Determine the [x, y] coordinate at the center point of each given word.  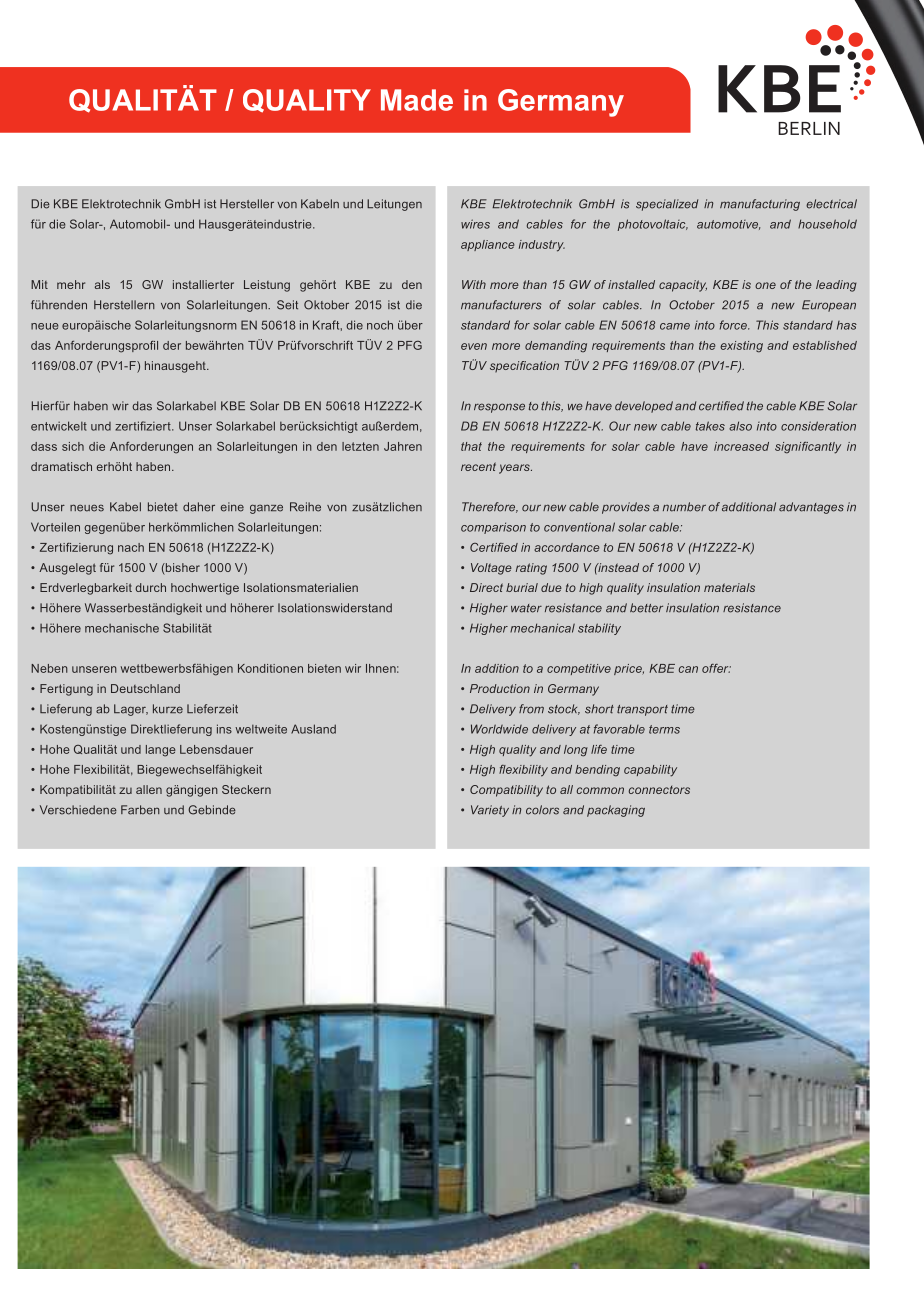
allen [149, 789]
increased [741, 446]
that [471, 446]
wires [475, 224]
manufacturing [760, 205]
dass [44, 446]
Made [417, 100]
